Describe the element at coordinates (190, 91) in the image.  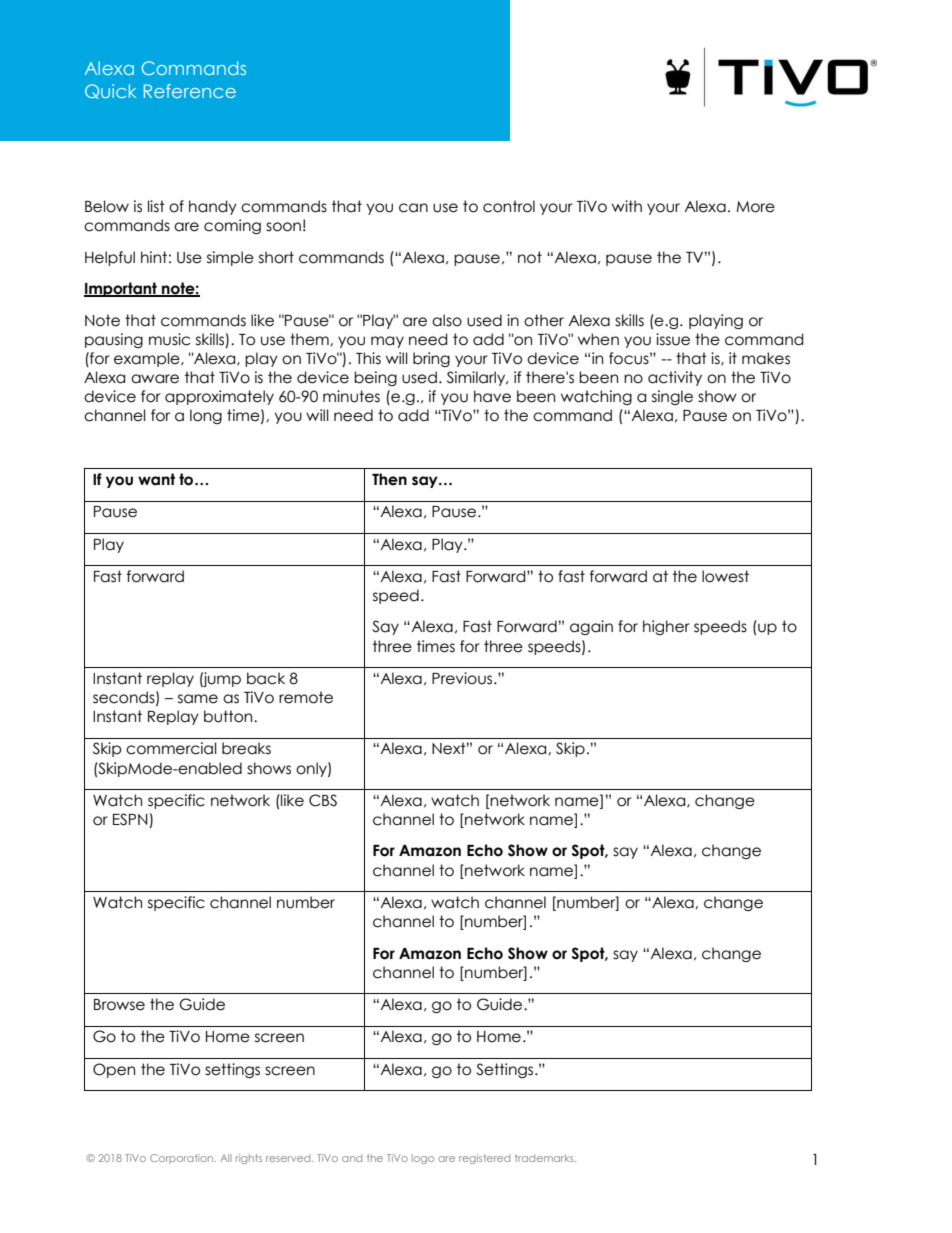
I see `Reference` at that location.
